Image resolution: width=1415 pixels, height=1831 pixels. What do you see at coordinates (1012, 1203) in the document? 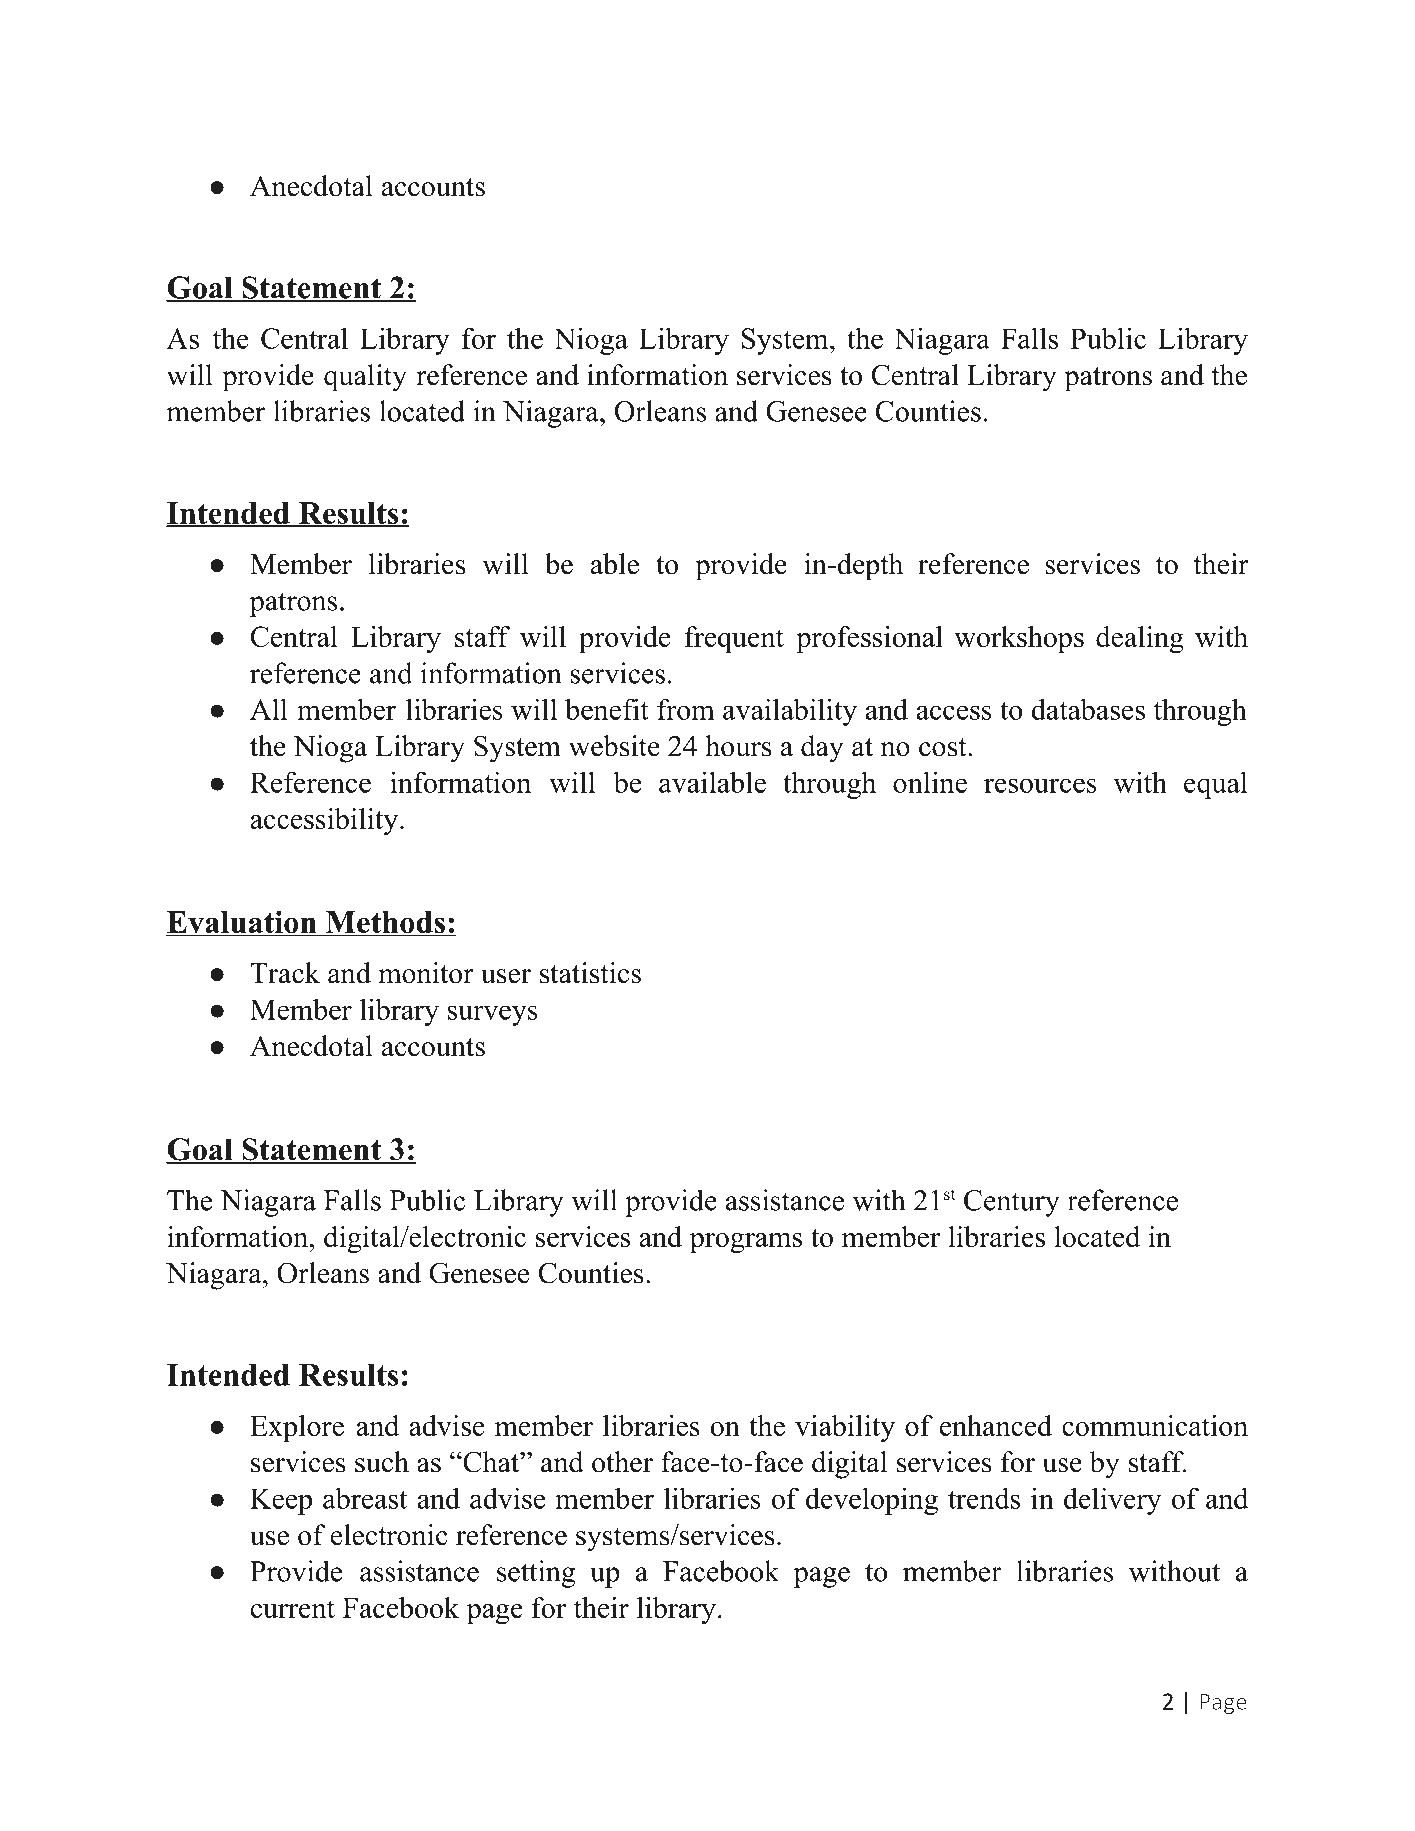
I see `Century` at bounding box center [1012, 1203].
